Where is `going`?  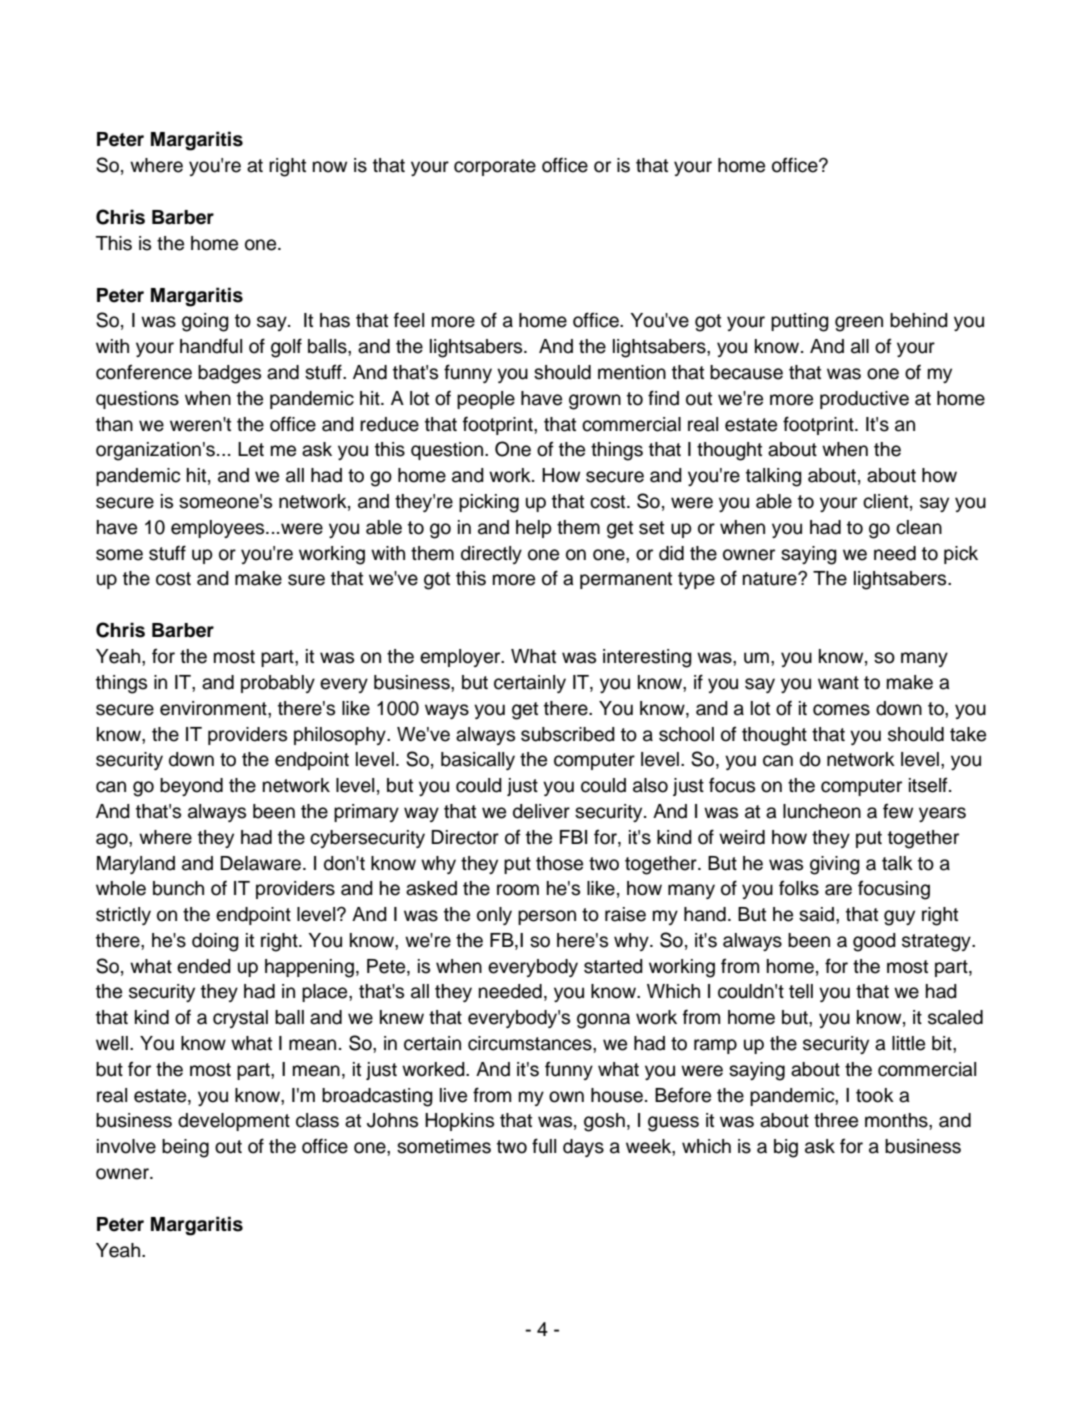 going is located at coordinates (205, 322).
